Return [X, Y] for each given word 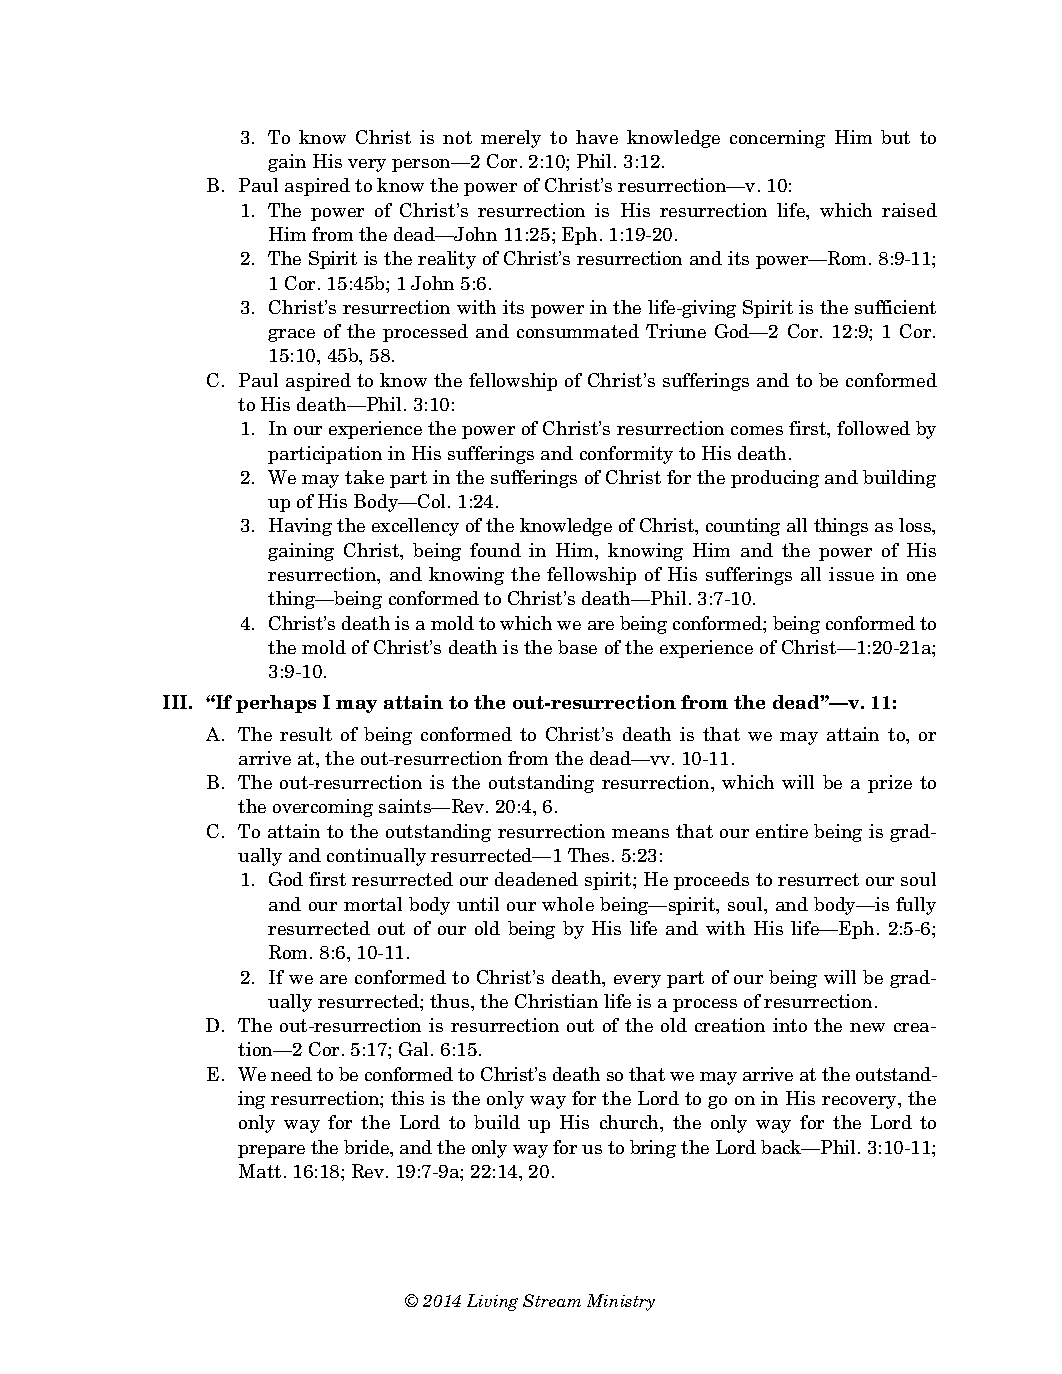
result [306, 734]
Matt [260, 1171]
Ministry [621, 1302]
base [577, 647]
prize [890, 784]
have [597, 137]
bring [653, 1149]
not [457, 137]
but [895, 137]
